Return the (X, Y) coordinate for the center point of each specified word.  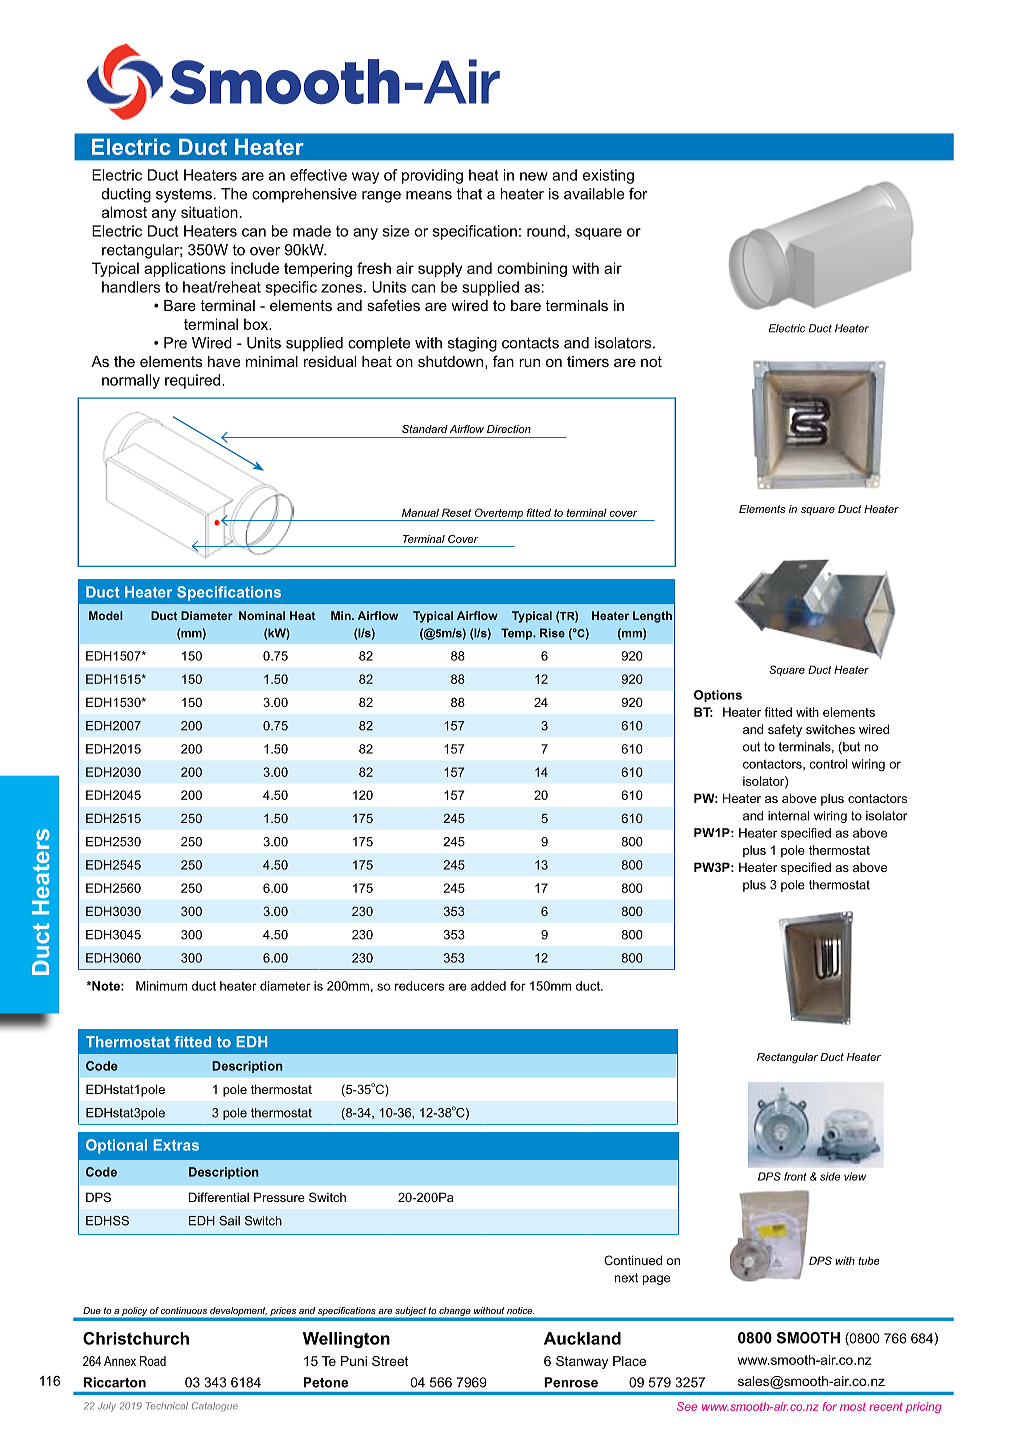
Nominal (262, 615)
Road (153, 1361)
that (469, 194)
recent (886, 1407)
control (828, 764)
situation (209, 212)
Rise (552, 633)
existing (608, 176)
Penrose (571, 1382)
